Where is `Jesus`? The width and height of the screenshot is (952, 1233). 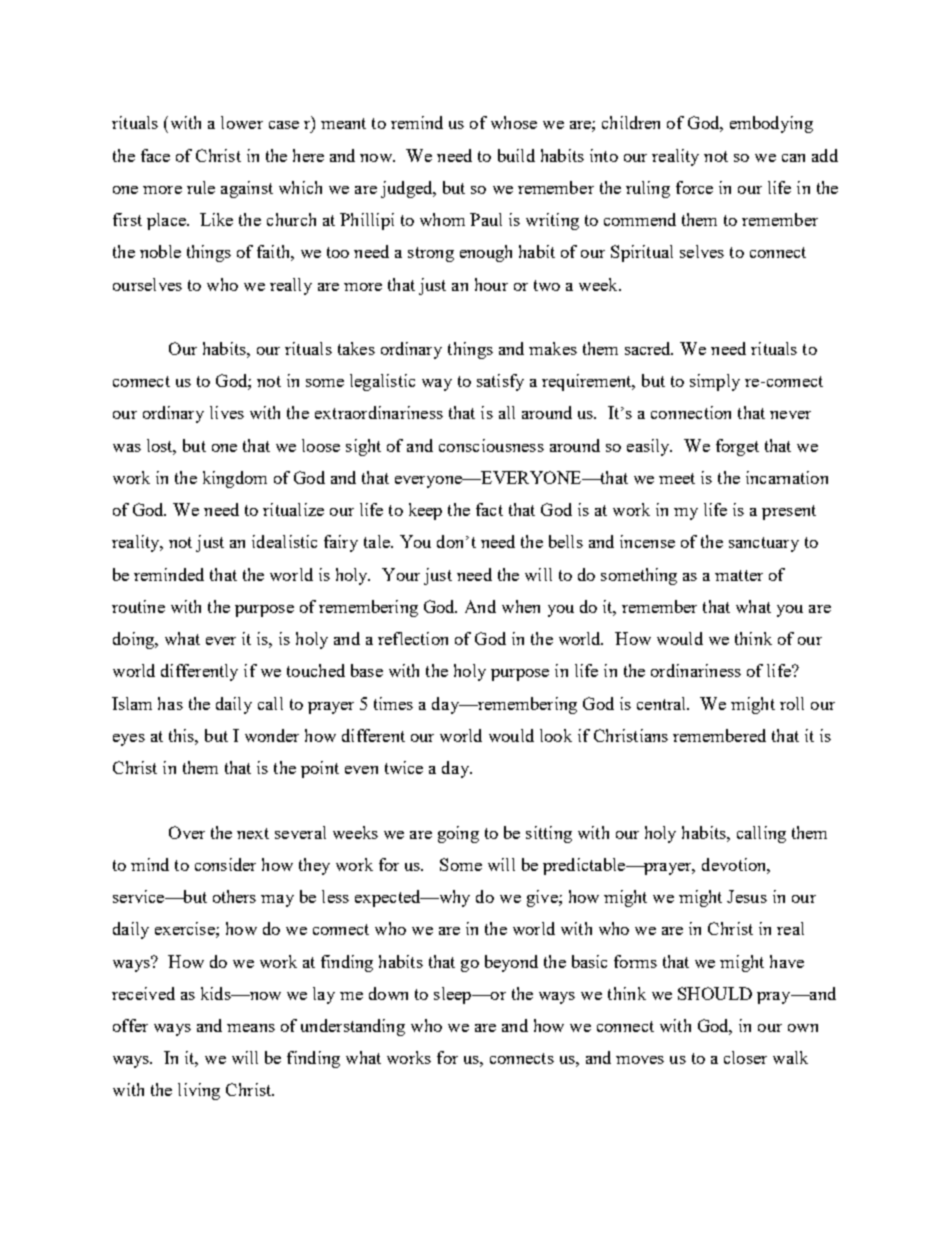
Jesus is located at coordinates (747, 896).
